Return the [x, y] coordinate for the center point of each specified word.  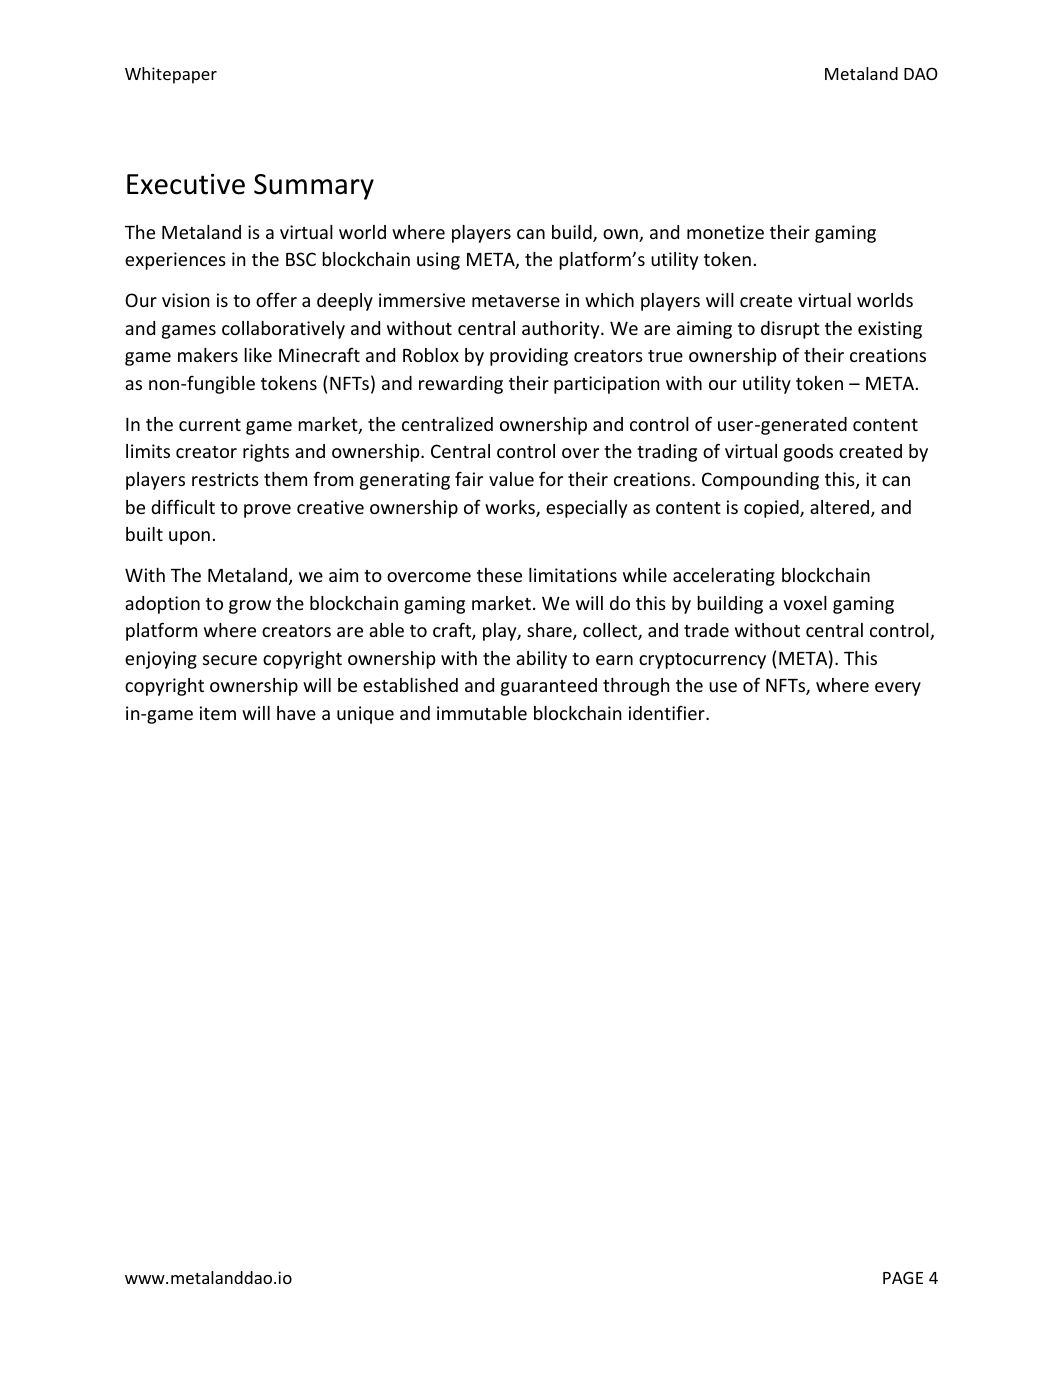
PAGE [903, 1277]
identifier [668, 713]
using [438, 261]
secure [230, 660]
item [218, 713]
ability [541, 660]
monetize [725, 232]
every [898, 689]
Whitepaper [171, 75]
